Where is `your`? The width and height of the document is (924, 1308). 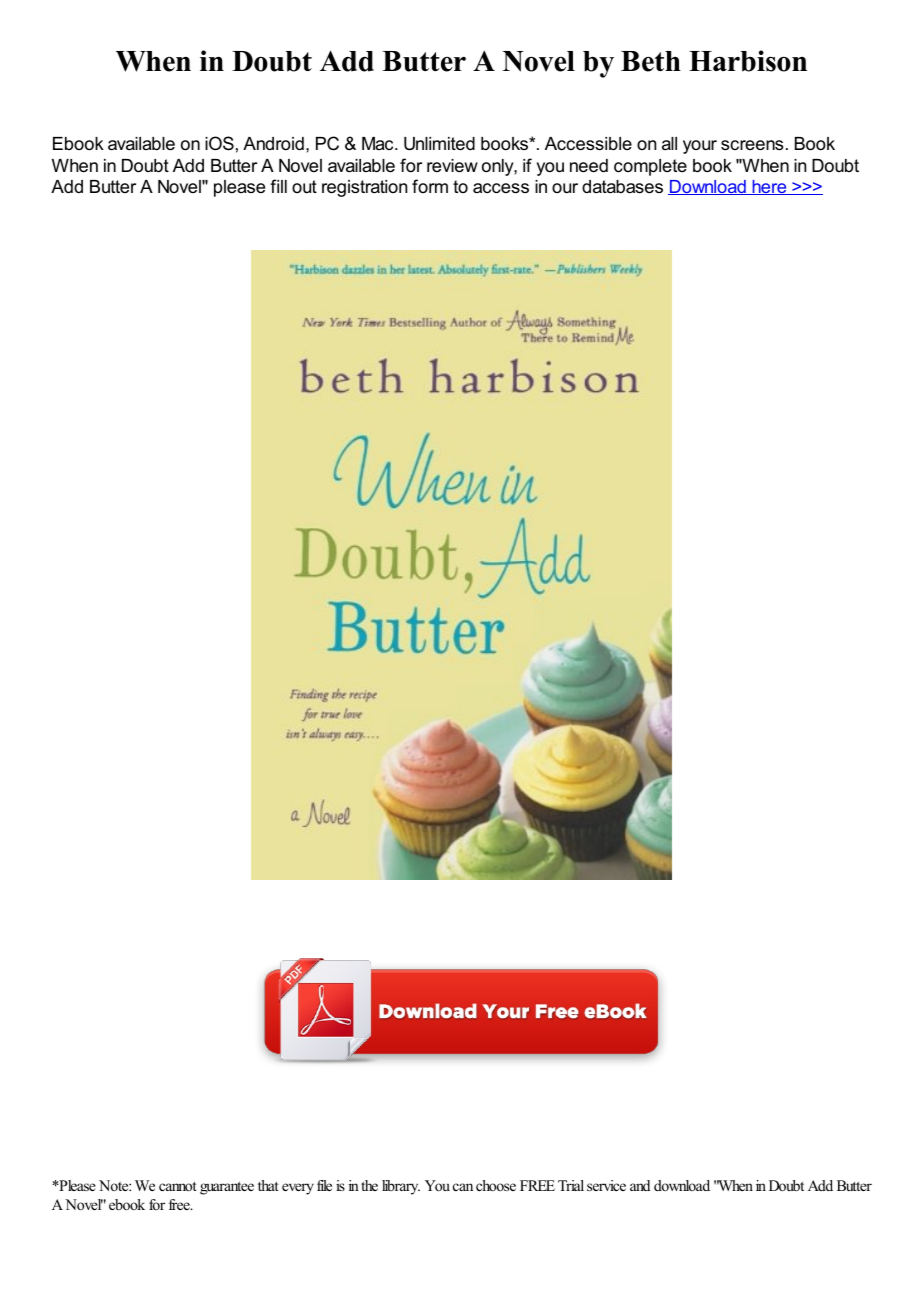 your is located at coordinates (700, 147).
